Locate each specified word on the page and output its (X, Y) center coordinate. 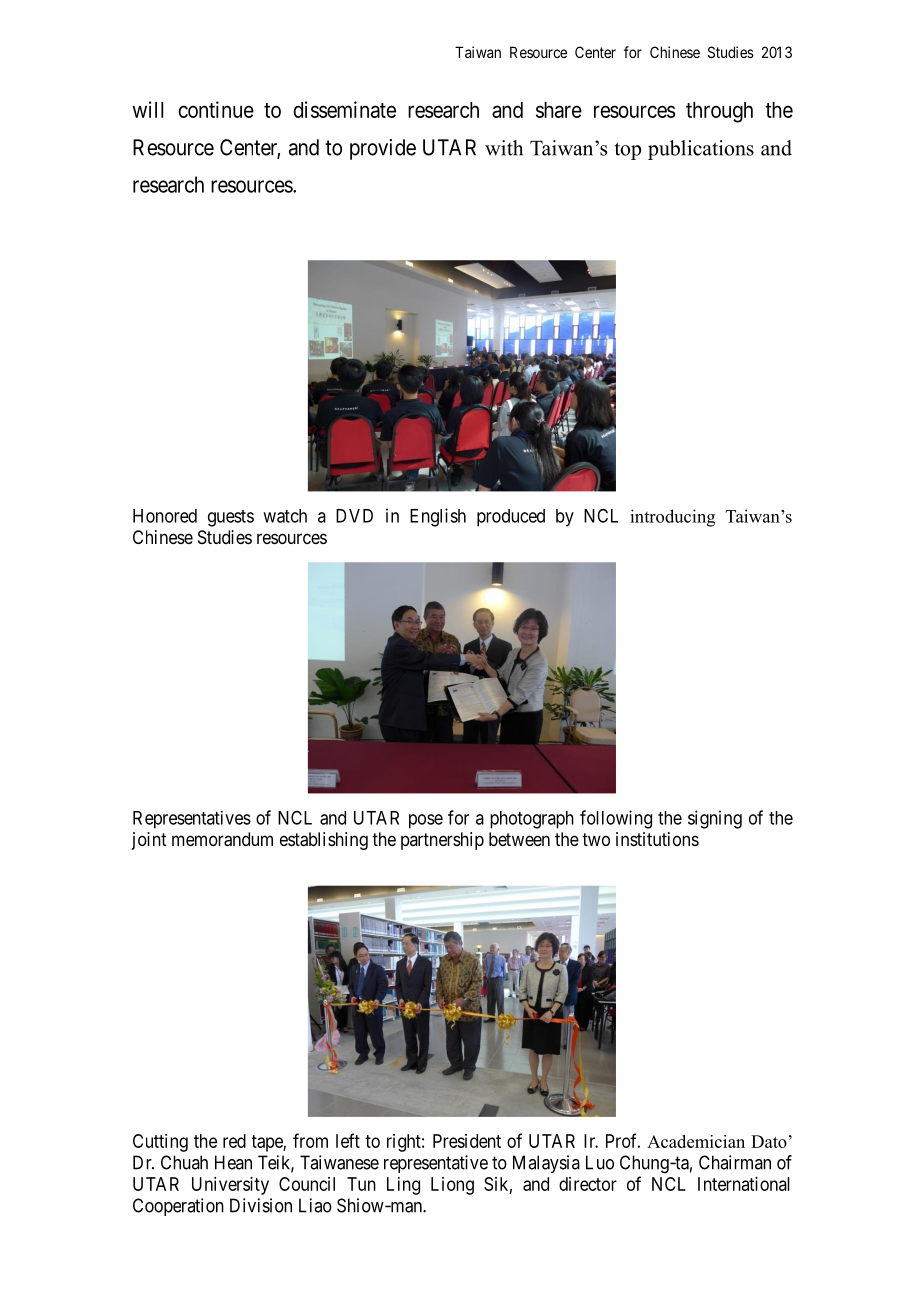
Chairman (735, 1162)
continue (216, 109)
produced (511, 518)
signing (715, 819)
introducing (672, 518)
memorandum (222, 839)
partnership (442, 841)
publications (701, 150)
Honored (165, 516)
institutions (657, 839)
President (467, 1141)
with (504, 148)
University (230, 1186)
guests (231, 518)
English (438, 517)
